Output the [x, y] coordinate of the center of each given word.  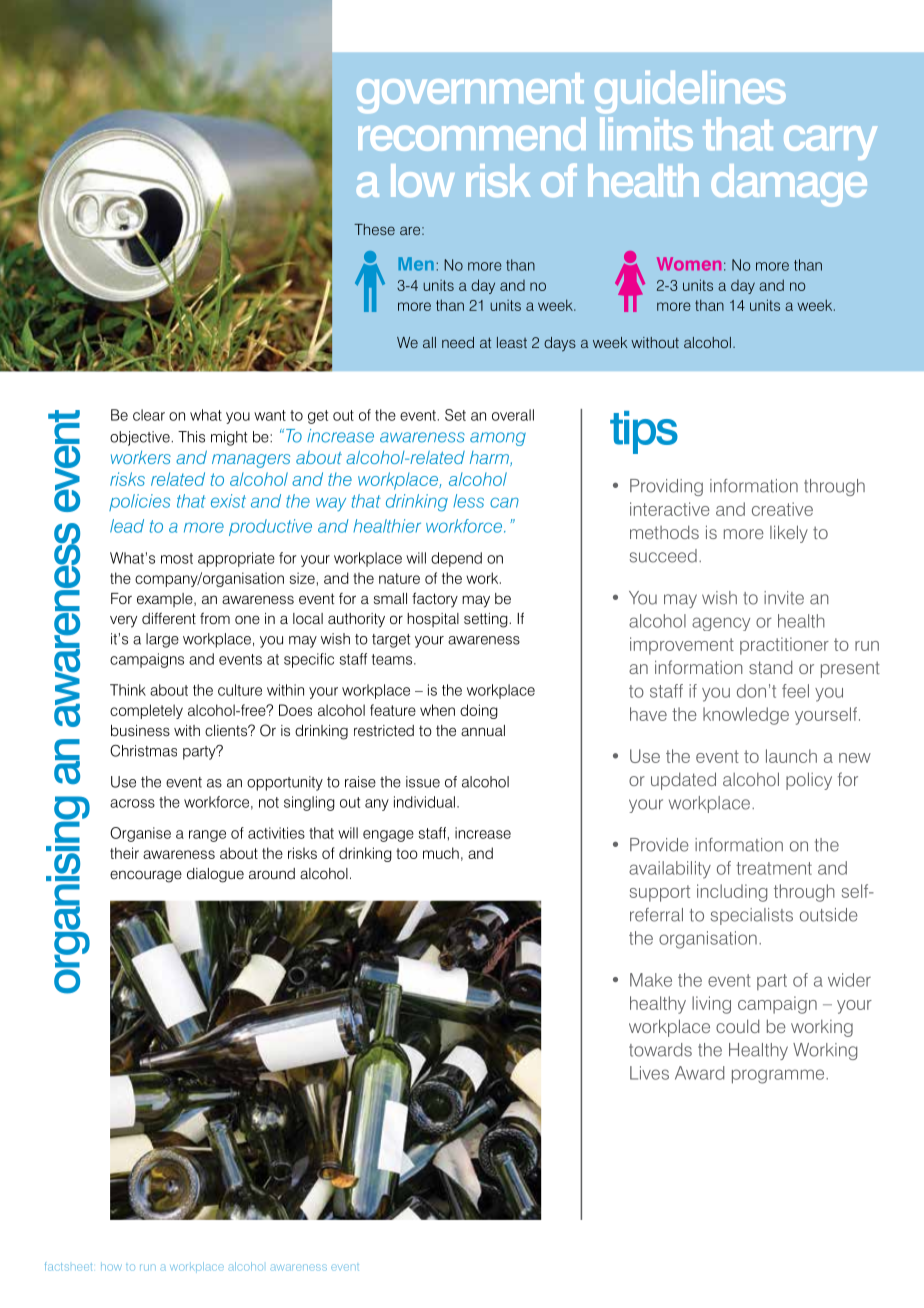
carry [830, 143]
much [441, 853]
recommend [471, 134]
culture [240, 690]
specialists [752, 916]
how [111, 1267]
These [374, 229]
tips [644, 432]
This [191, 437]
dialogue [215, 875]
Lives [649, 1073]
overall [513, 415]
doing [479, 711]
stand [770, 667]
